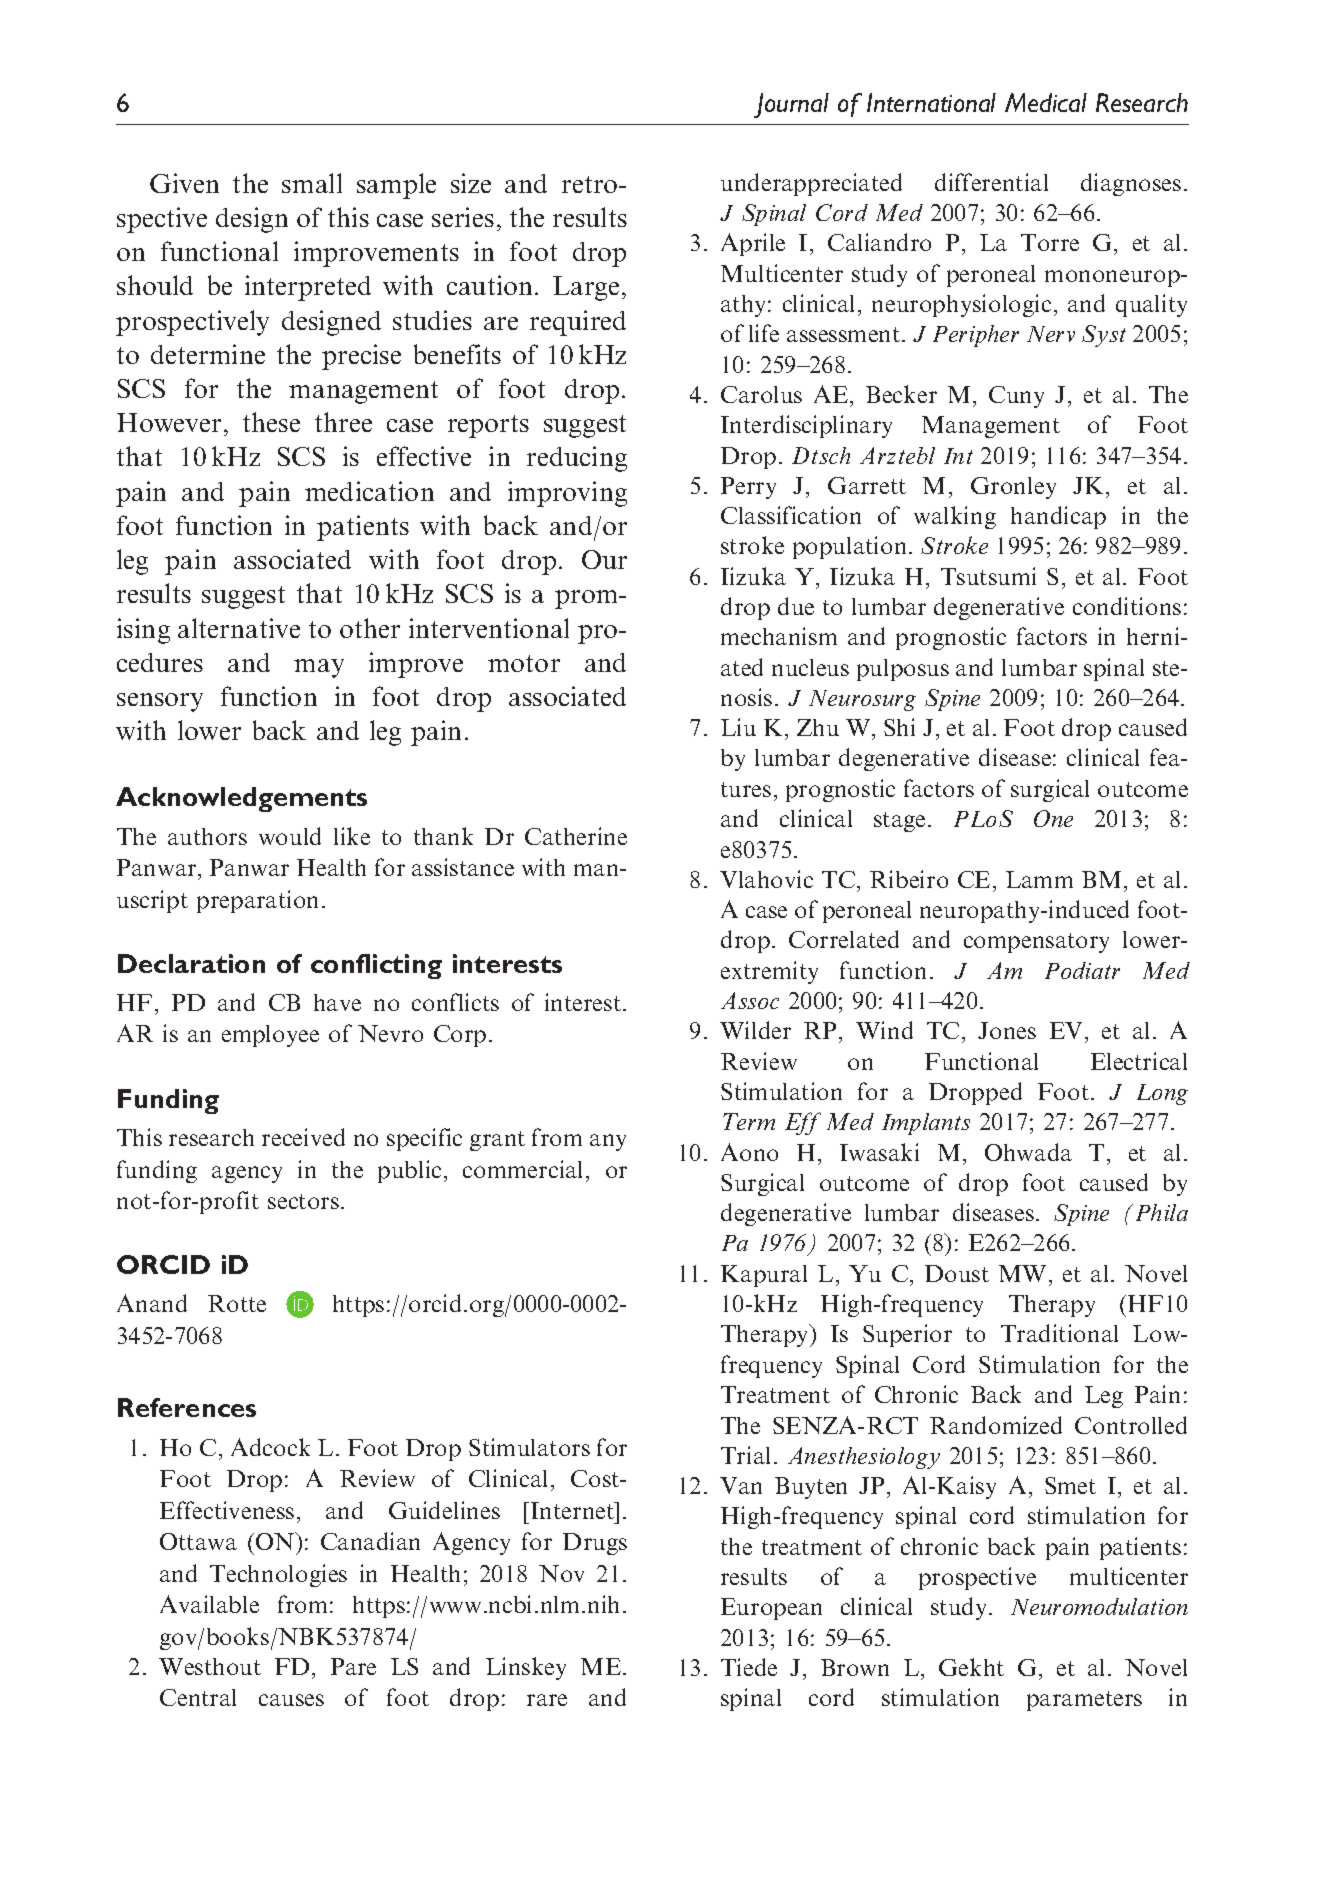 This image has width=1321, height=1881. What do you see at coordinates (291, 1700) in the image?
I see `causes` at bounding box center [291, 1700].
